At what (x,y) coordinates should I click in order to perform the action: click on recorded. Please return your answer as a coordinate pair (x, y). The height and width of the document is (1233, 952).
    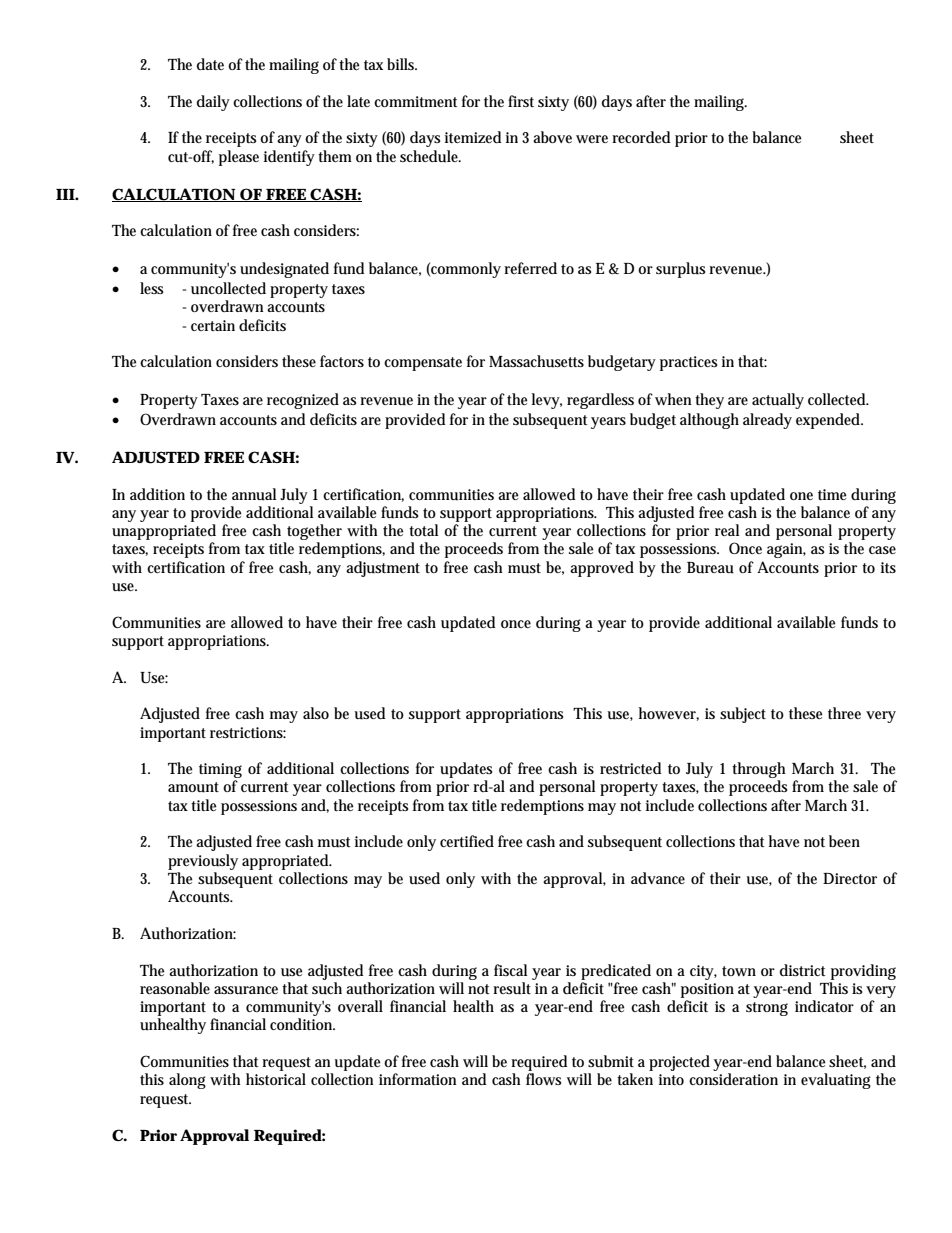
    Looking at the image, I should click on (641, 137).
